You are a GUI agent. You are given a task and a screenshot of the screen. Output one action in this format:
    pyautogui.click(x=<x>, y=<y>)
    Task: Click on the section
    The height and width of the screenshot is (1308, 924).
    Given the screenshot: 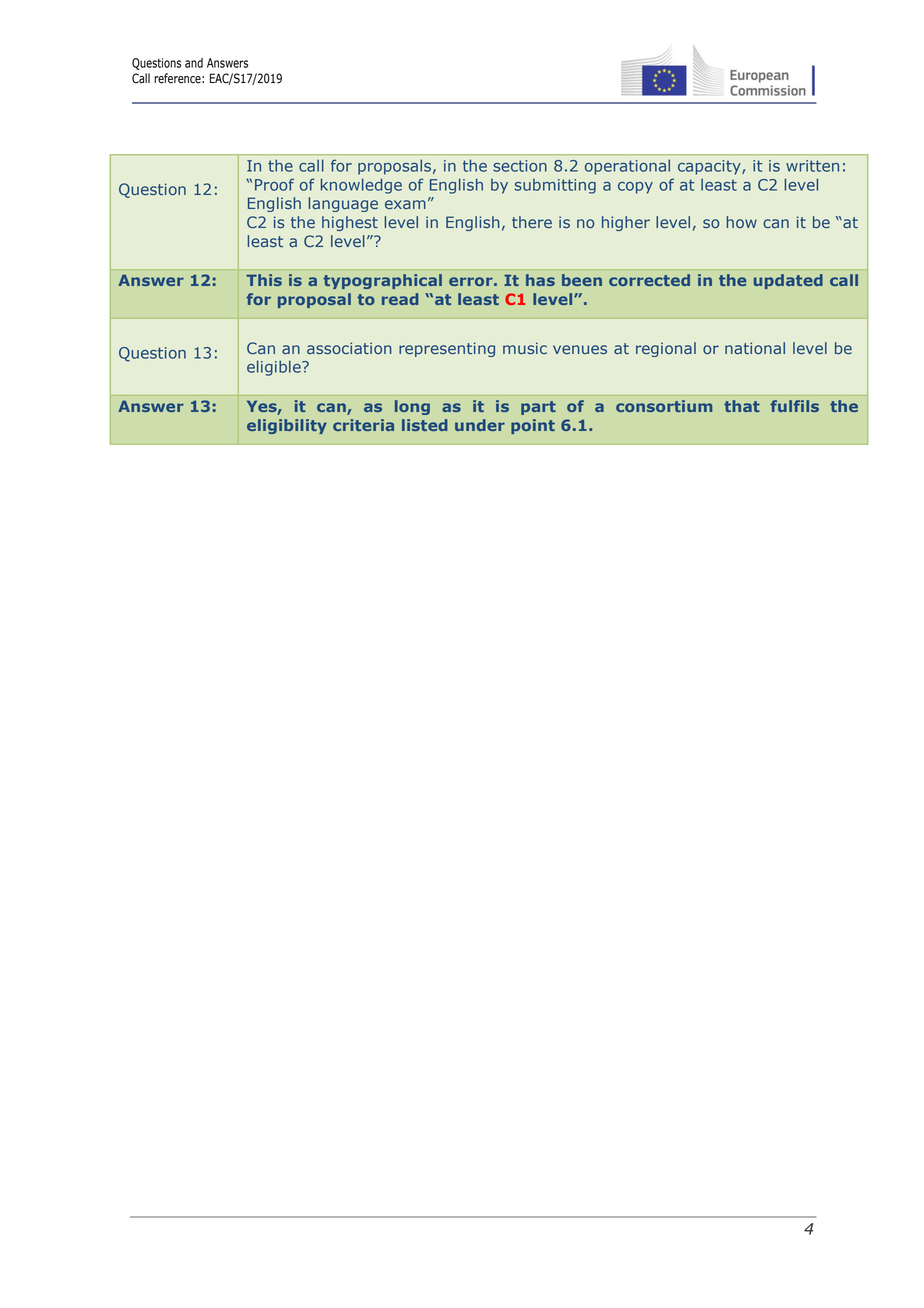 What is the action you would take?
    pyautogui.click(x=520, y=166)
